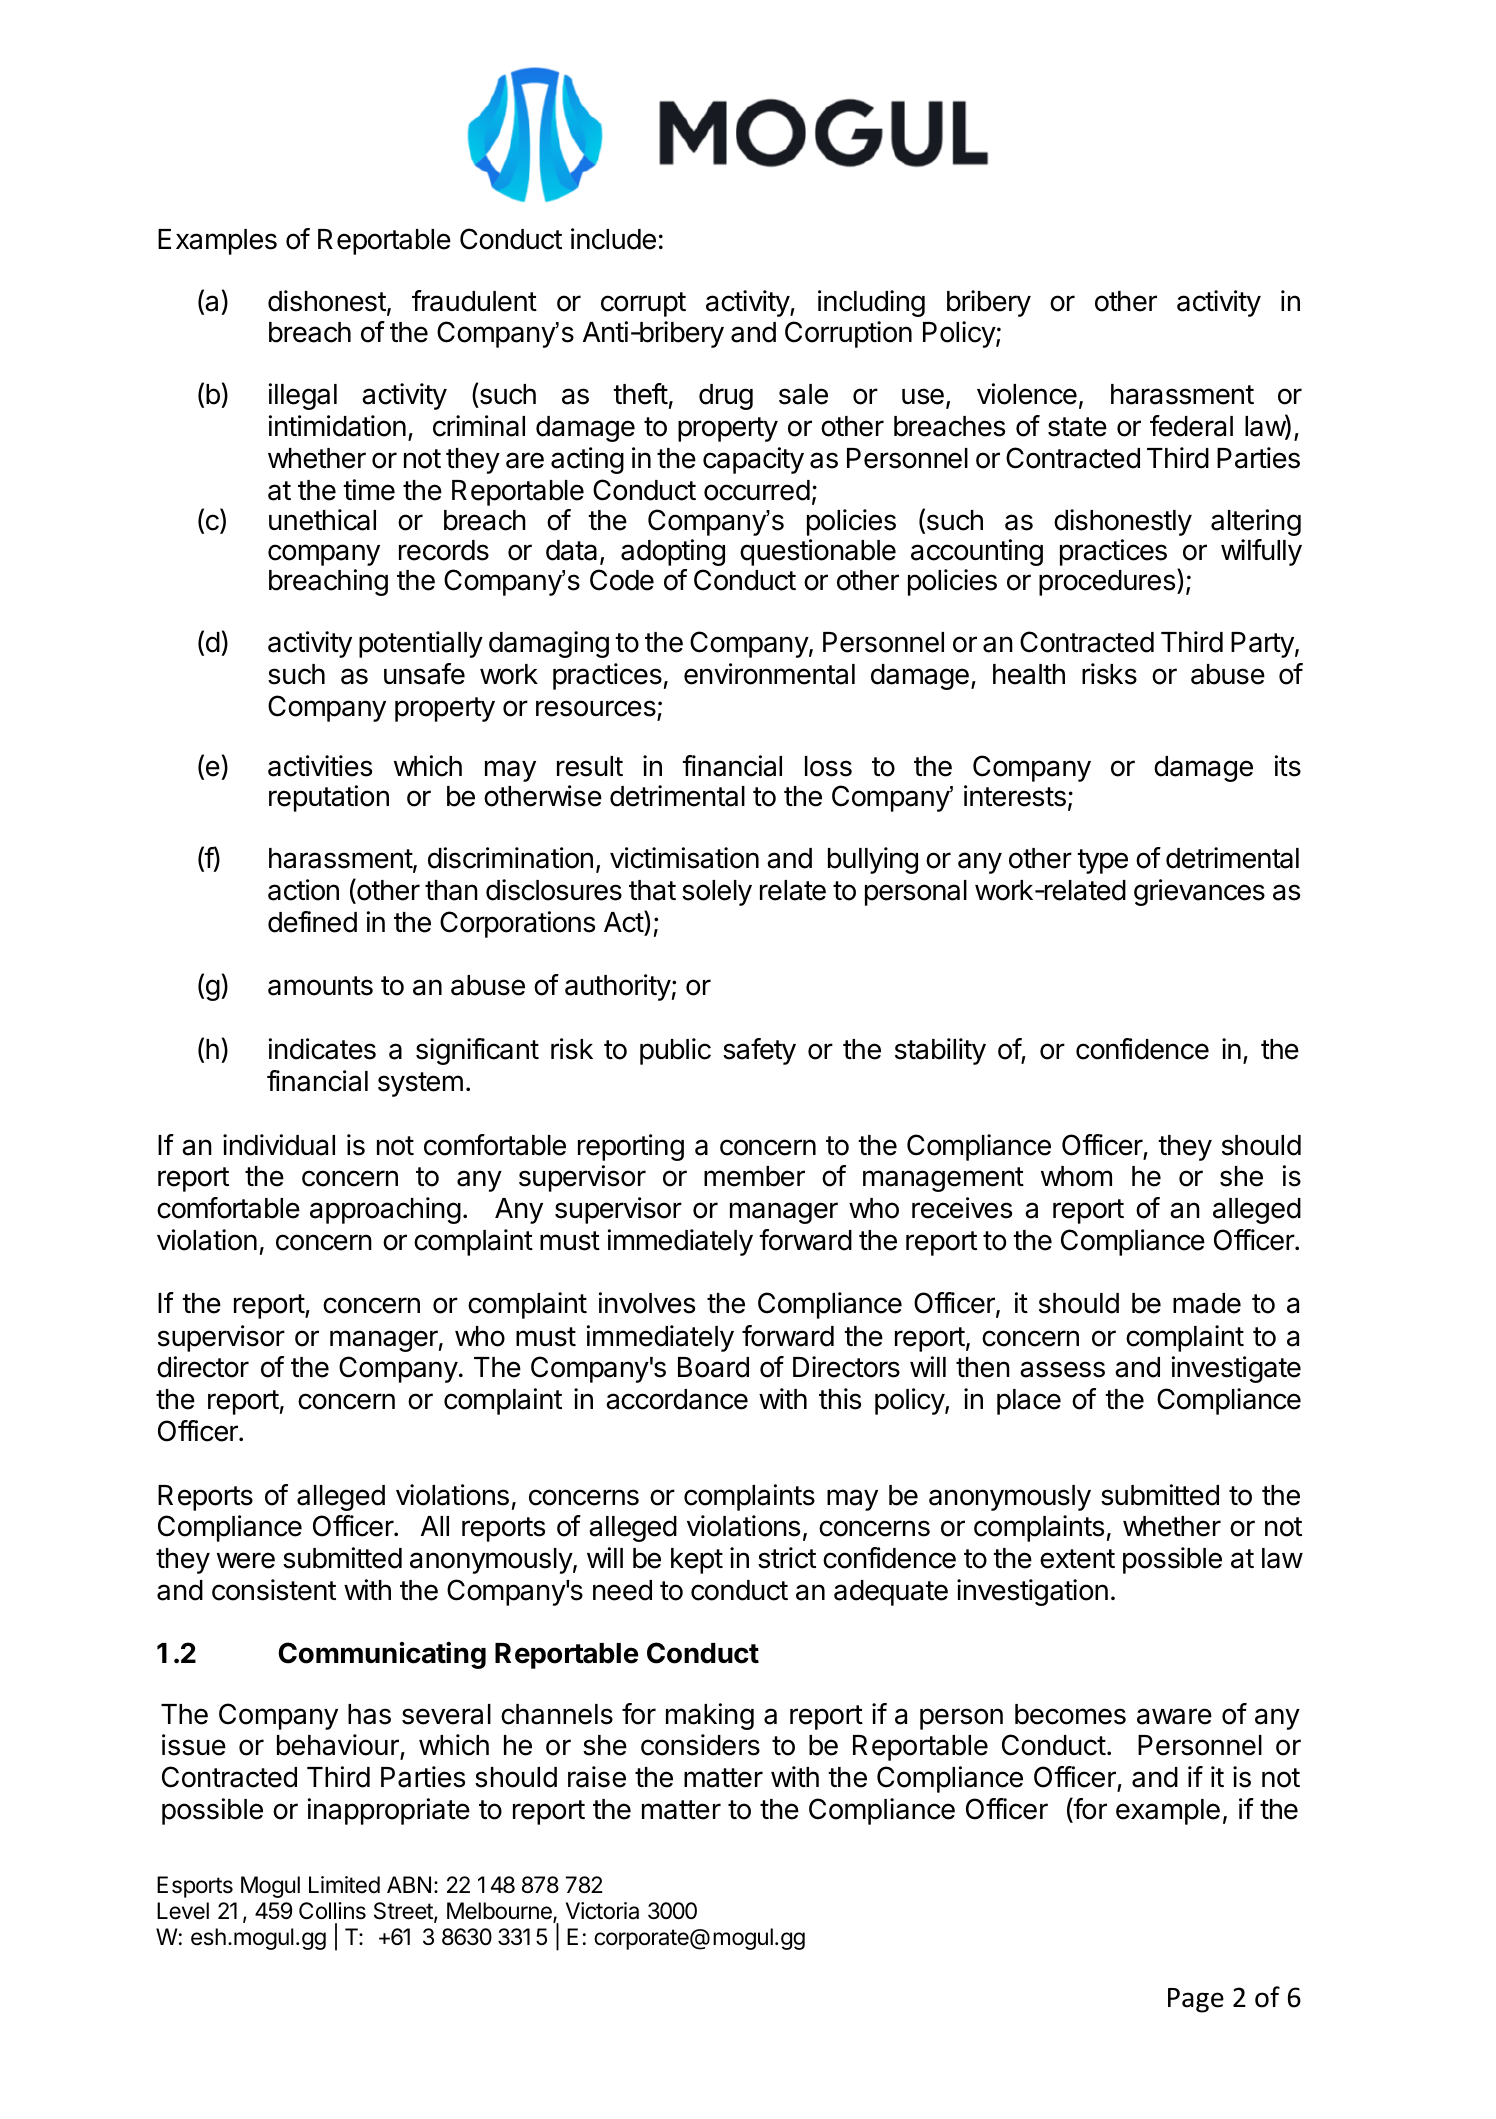 Image resolution: width=1496 pixels, height=2119 pixels. I want to click on Page, so click(1196, 2000).
